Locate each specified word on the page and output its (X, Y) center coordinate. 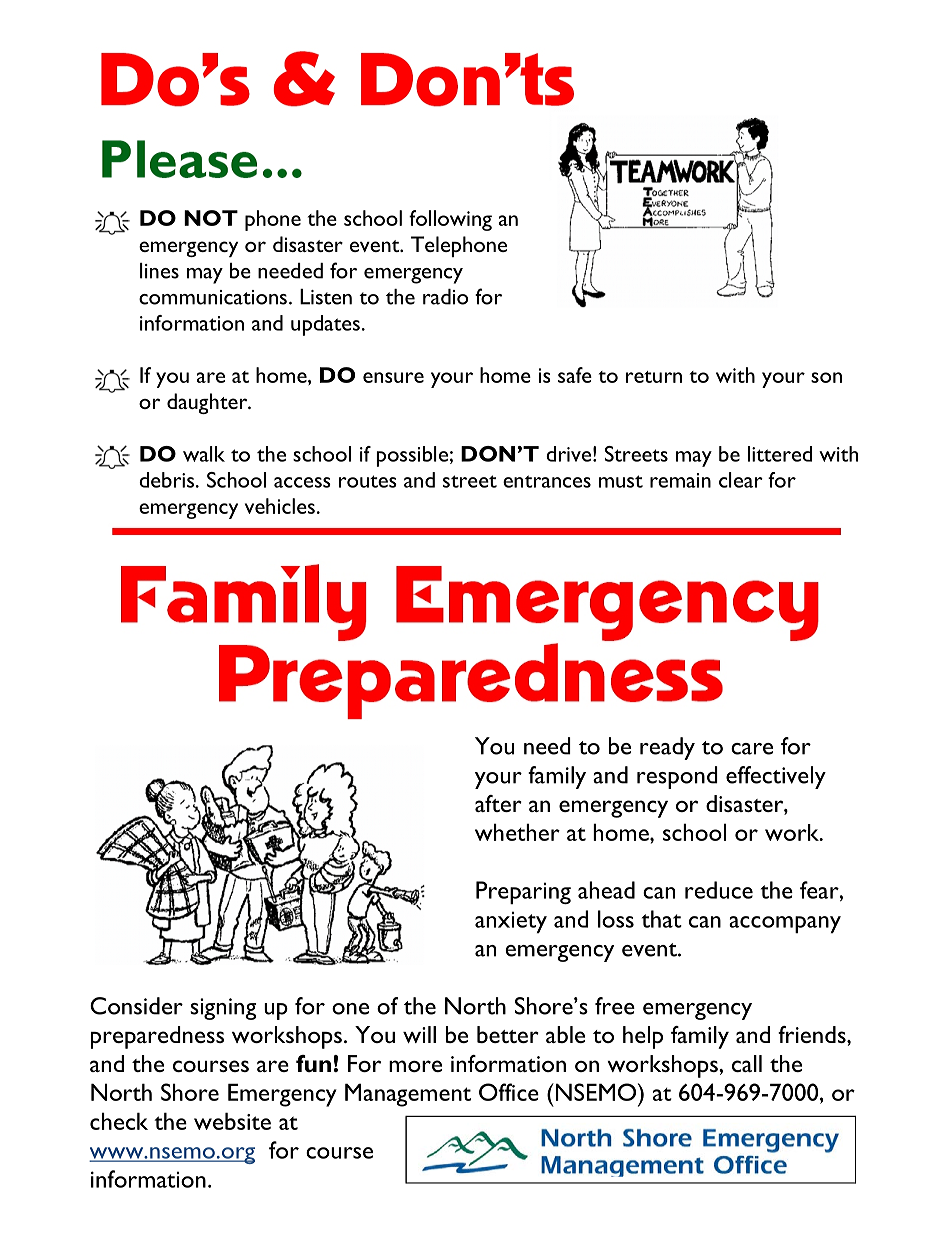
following (450, 220)
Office (509, 1092)
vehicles (280, 506)
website (232, 1121)
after (498, 803)
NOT (211, 218)
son (826, 377)
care (752, 749)
